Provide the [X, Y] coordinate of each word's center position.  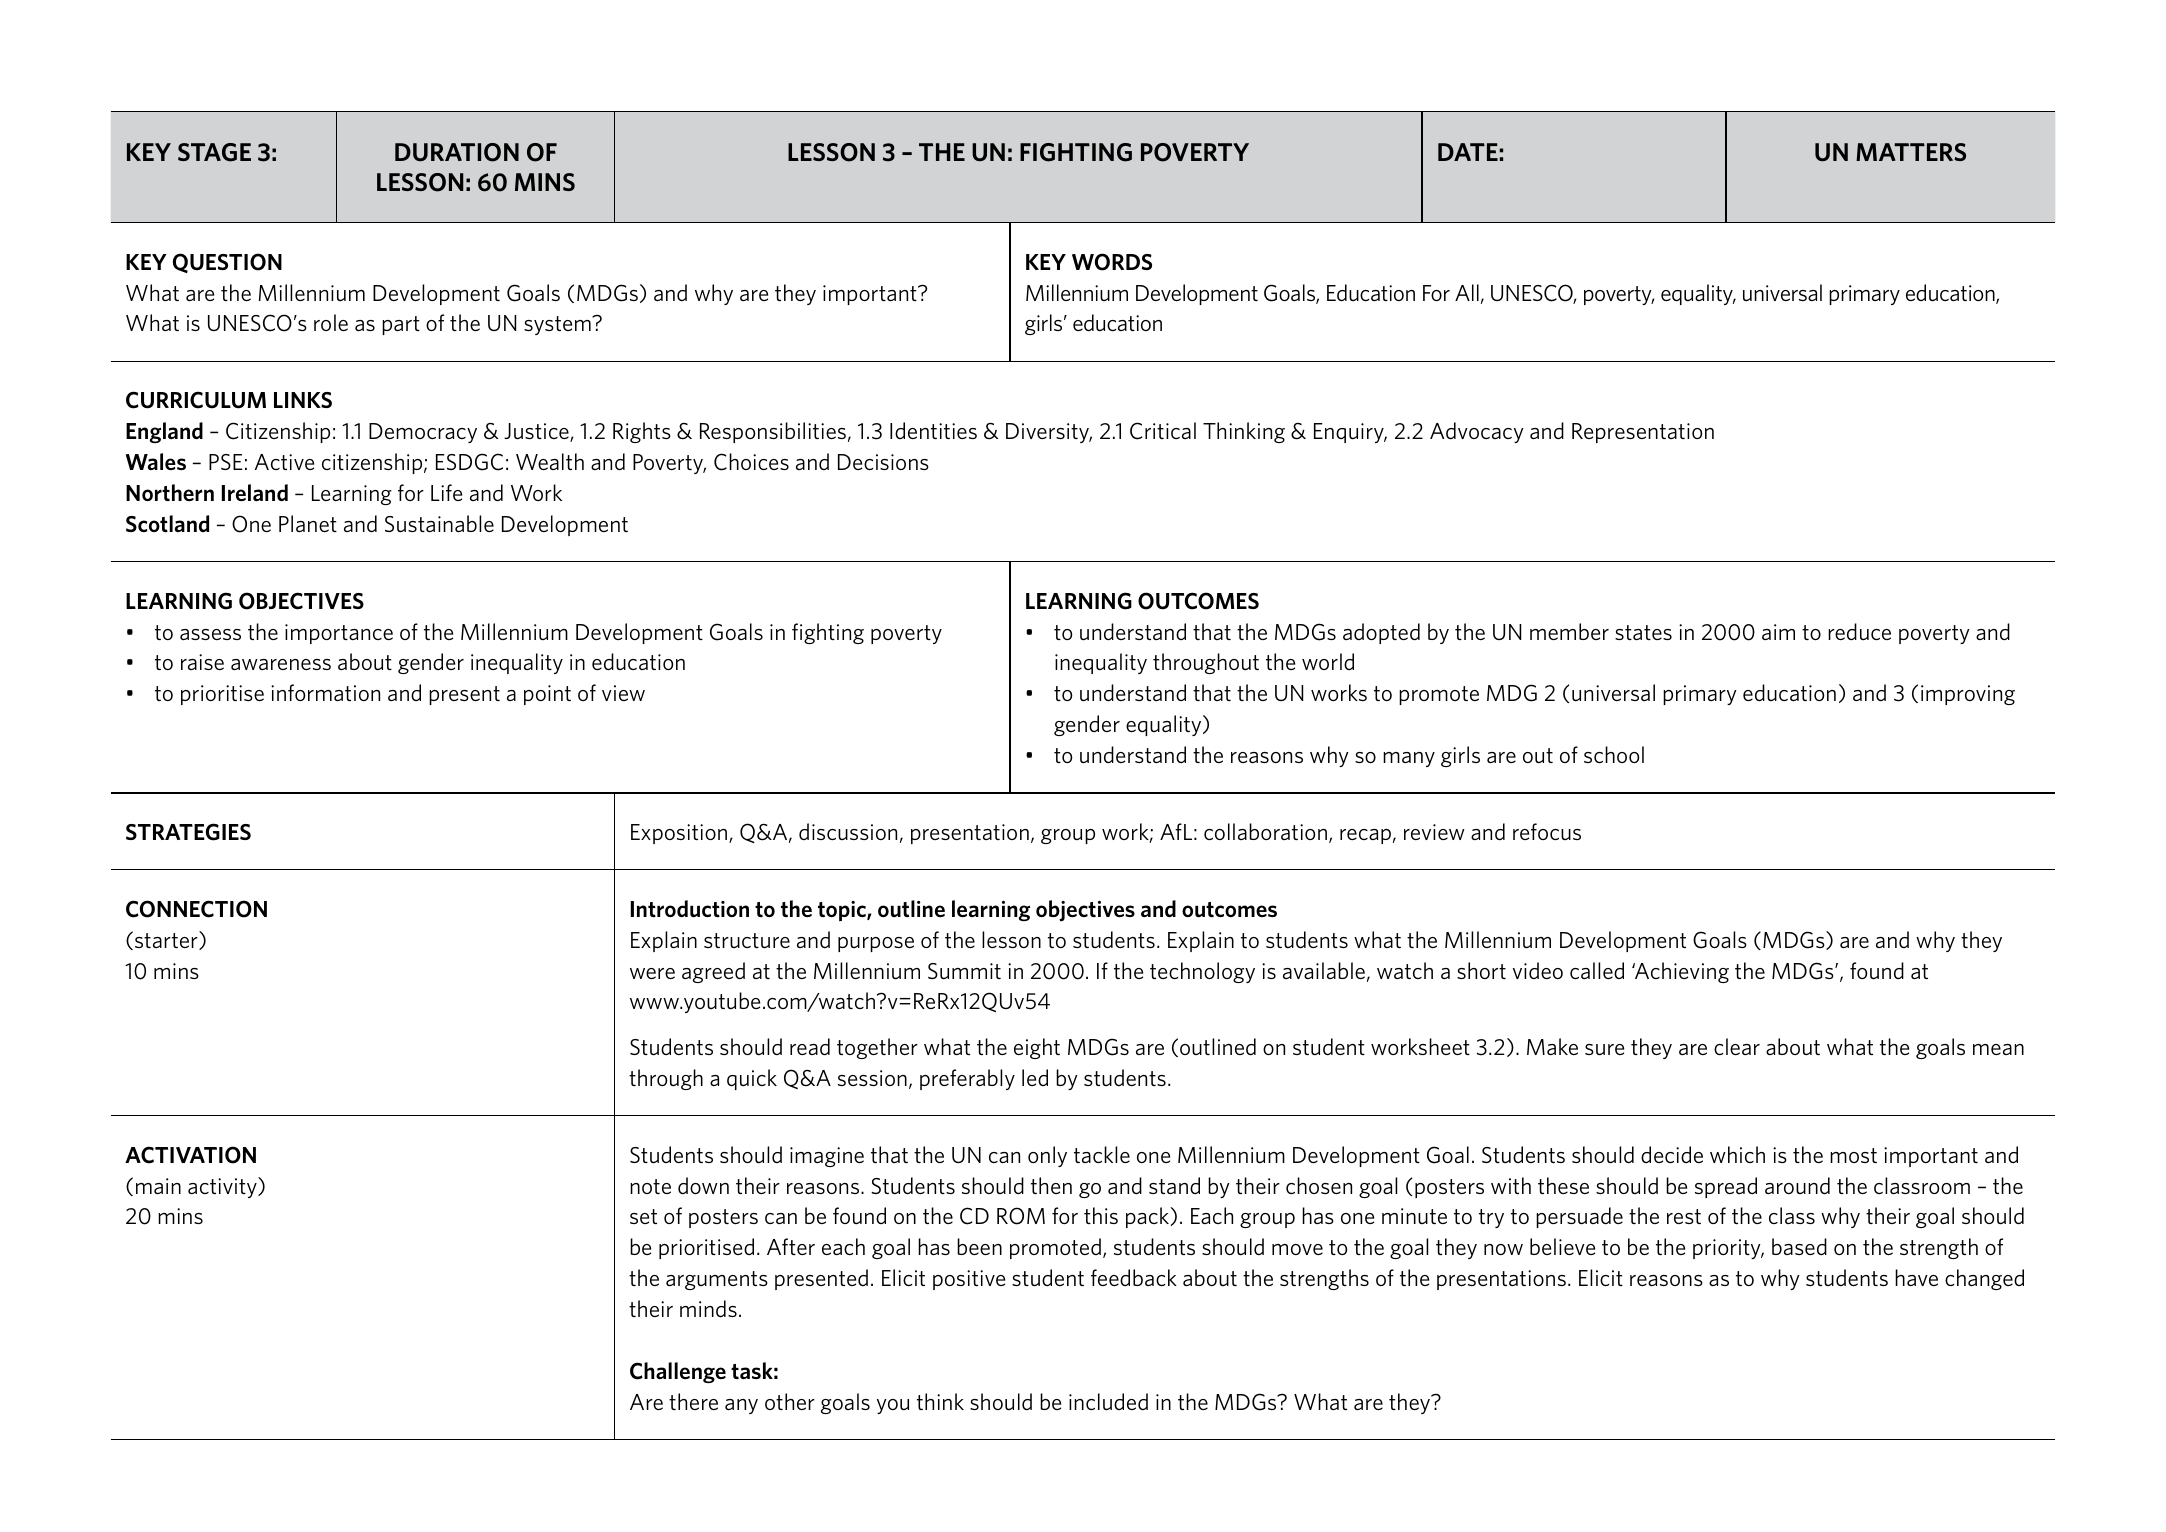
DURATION [457, 152]
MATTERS [1911, 152]
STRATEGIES [188, 832]
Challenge [678, 1373]
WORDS [1112, 262]
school [1614, 754]
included [1108, 1402]
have [1916, 1277]
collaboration [1265, 831]
